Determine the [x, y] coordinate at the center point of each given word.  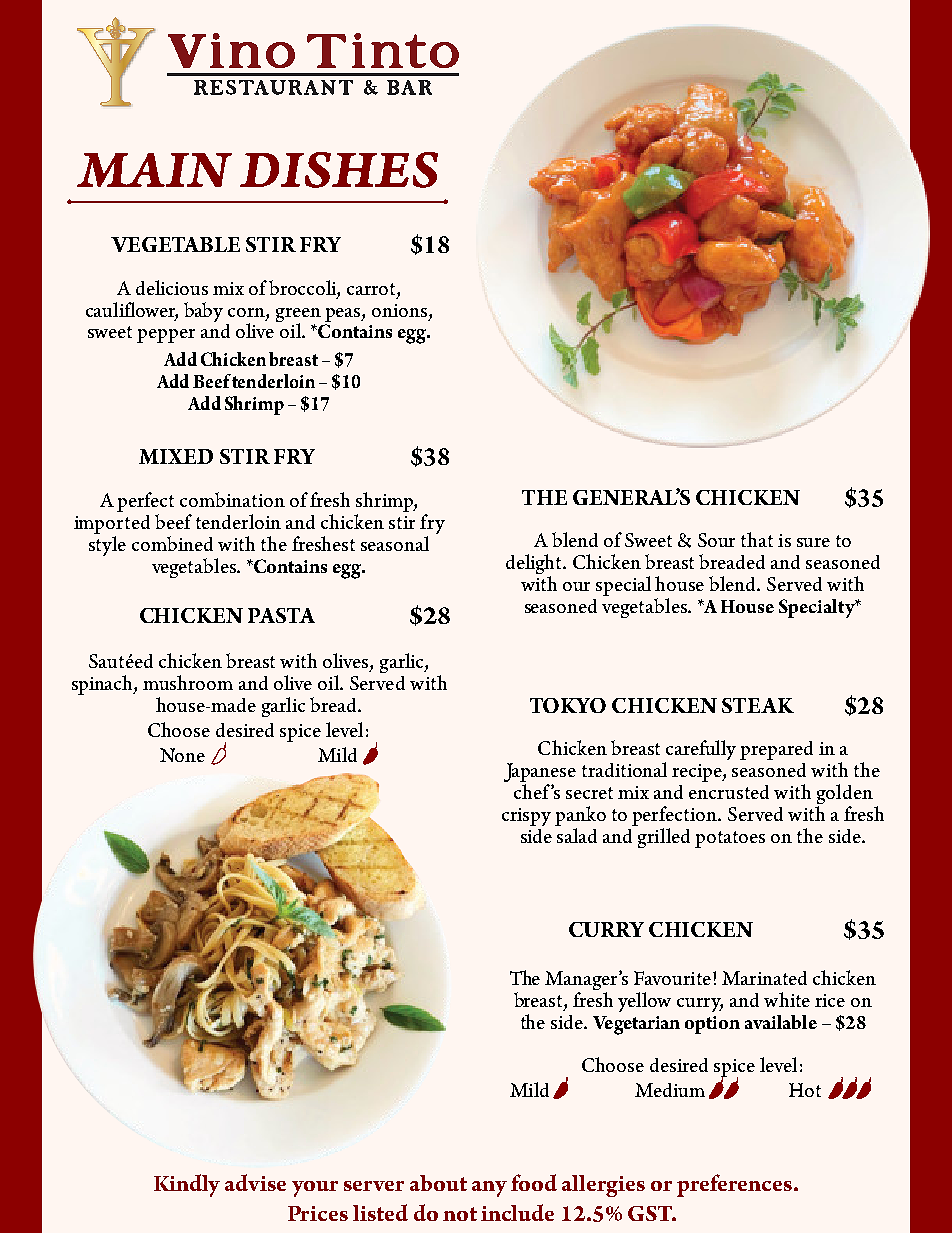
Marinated [764, 978]
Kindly [187, 1185]
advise [255, 1182]
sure [813, 542]
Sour [716, 540]
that [757, 539]
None [182, 755]
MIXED [176, 456]
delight [535, 565]
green [298, 316]
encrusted [729, 792]
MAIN [154, 170]
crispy [526, 817]
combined [172, 543]
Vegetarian [636, 1025]
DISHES [339, 170]
